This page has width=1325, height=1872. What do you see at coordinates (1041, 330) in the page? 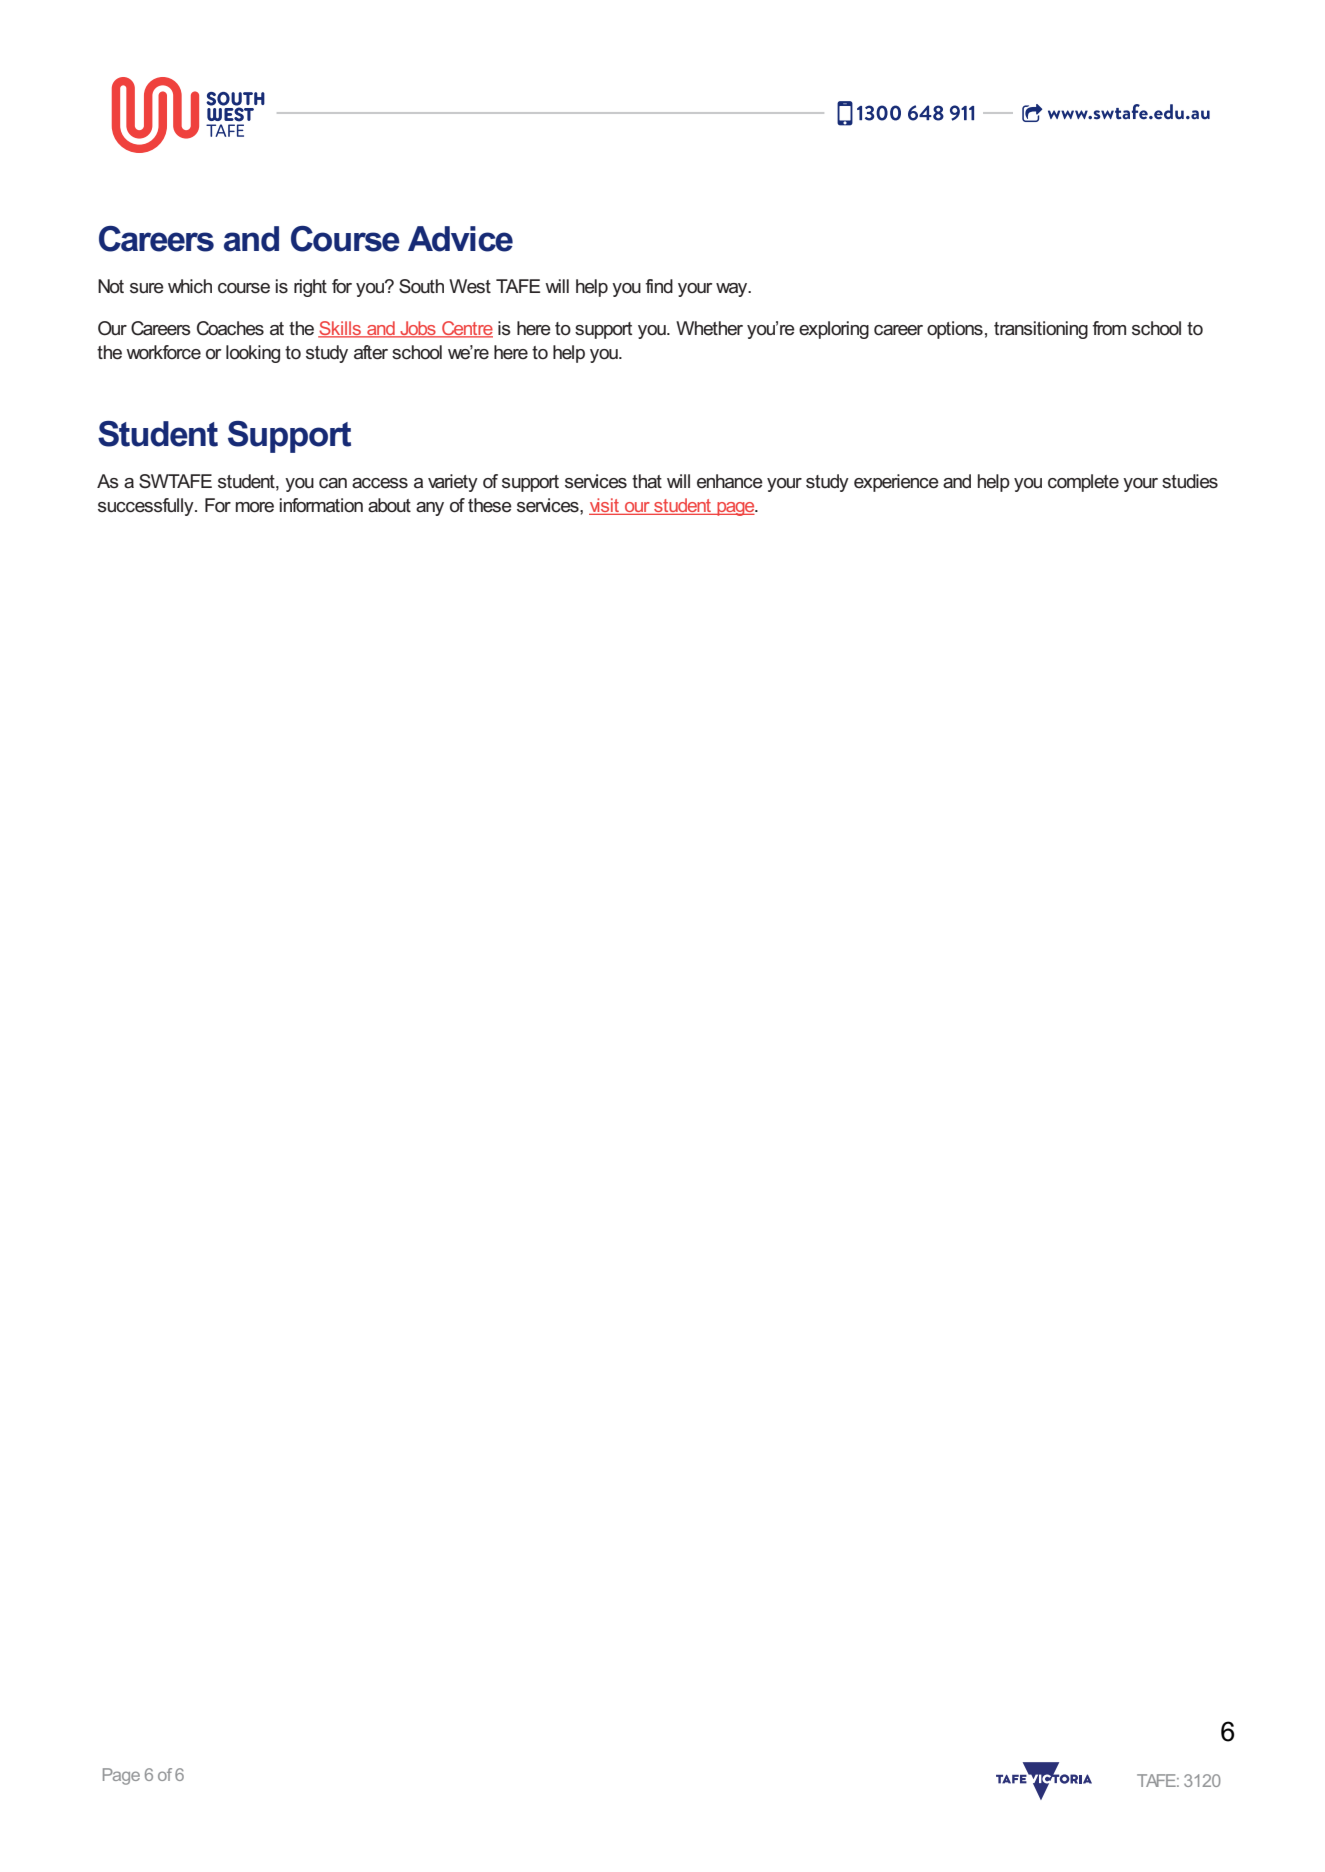
I see `transitioning` at bounding box center [1041, 330].
